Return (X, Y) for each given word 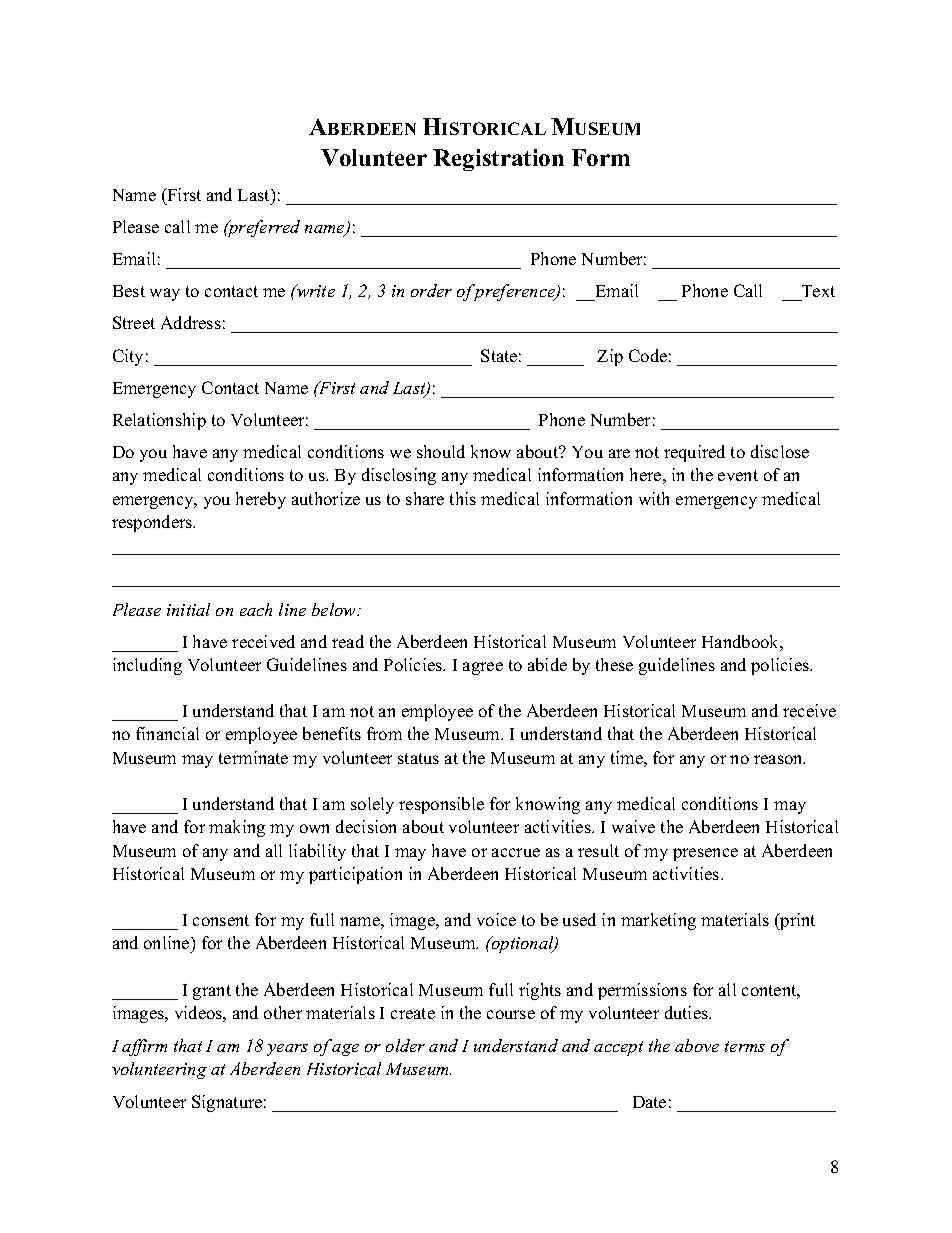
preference (514, 292)
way (165, 294)
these (614, 664)
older (405, 1045)
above (697, 1045)
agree (483, 668)
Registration (498, 160)
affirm (144, 1047)
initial (188, 609)
